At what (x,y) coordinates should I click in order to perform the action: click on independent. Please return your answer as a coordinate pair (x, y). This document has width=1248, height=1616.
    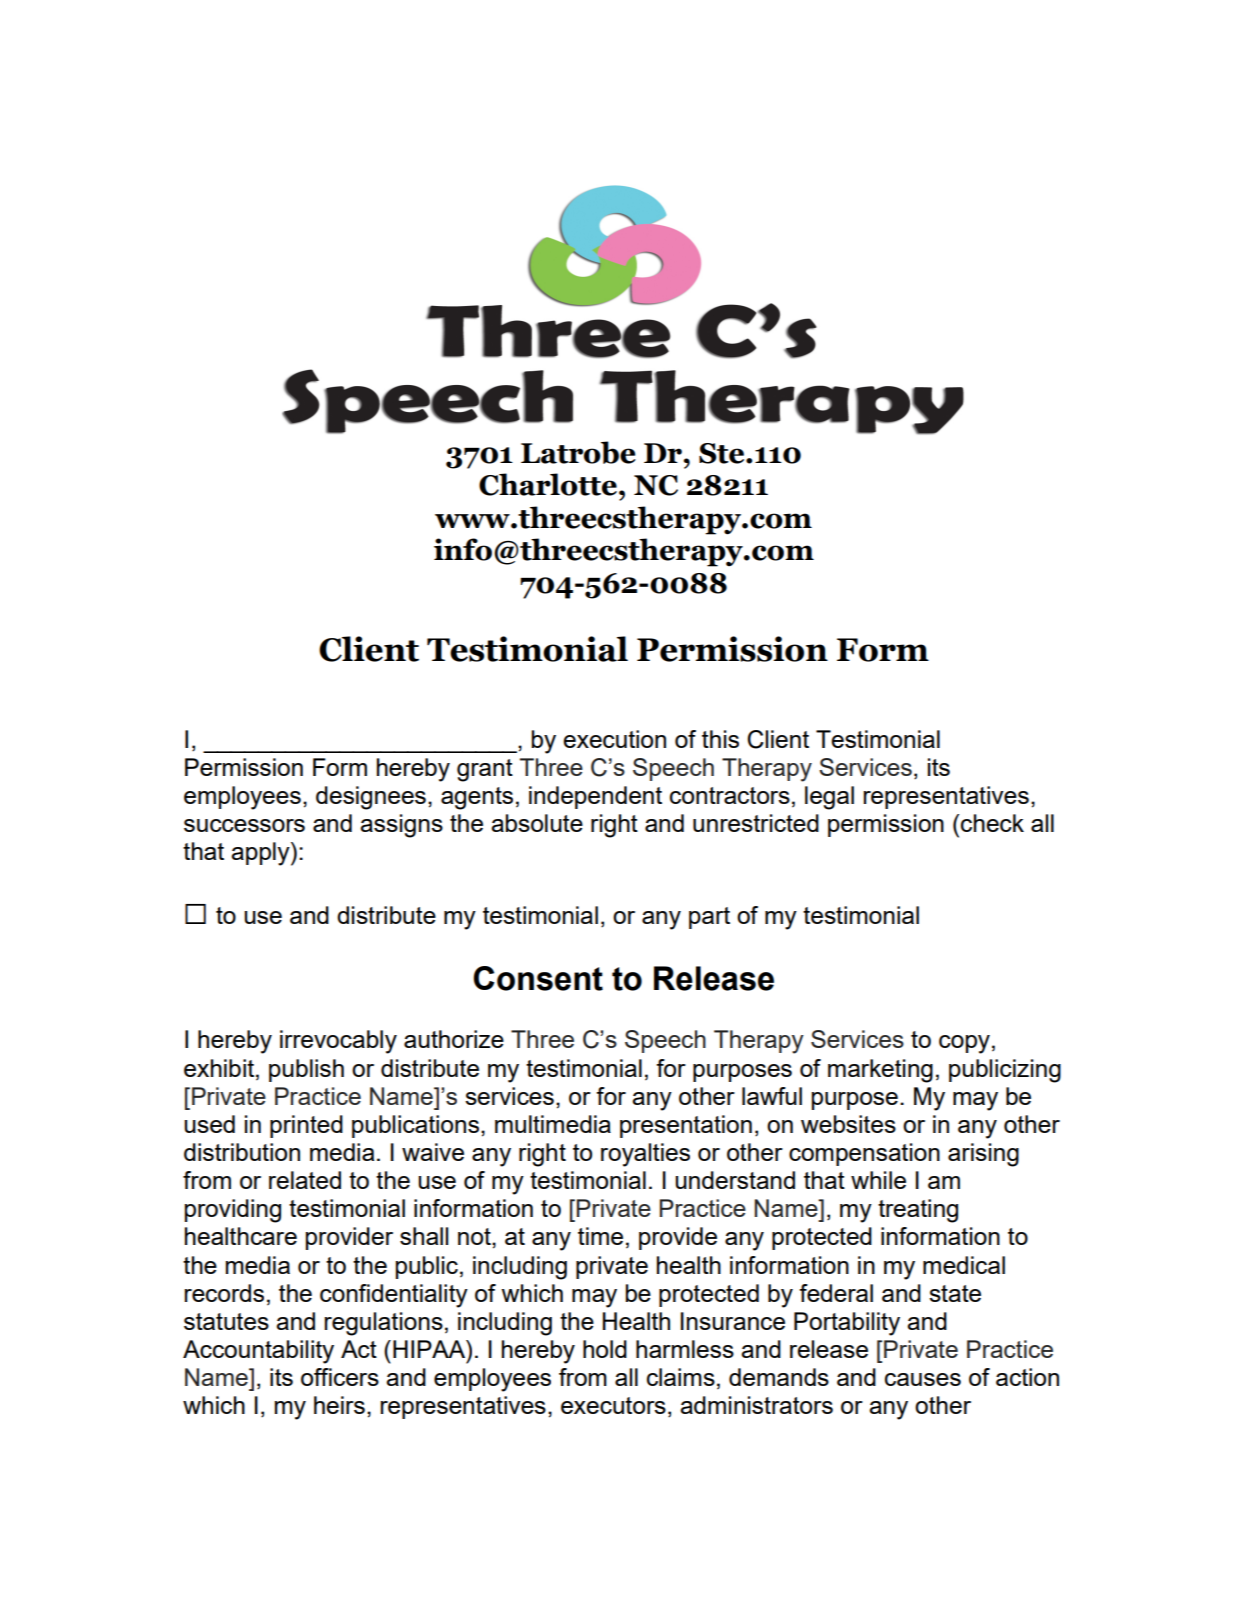
    Looking at the image, I should click on (595, 797).
